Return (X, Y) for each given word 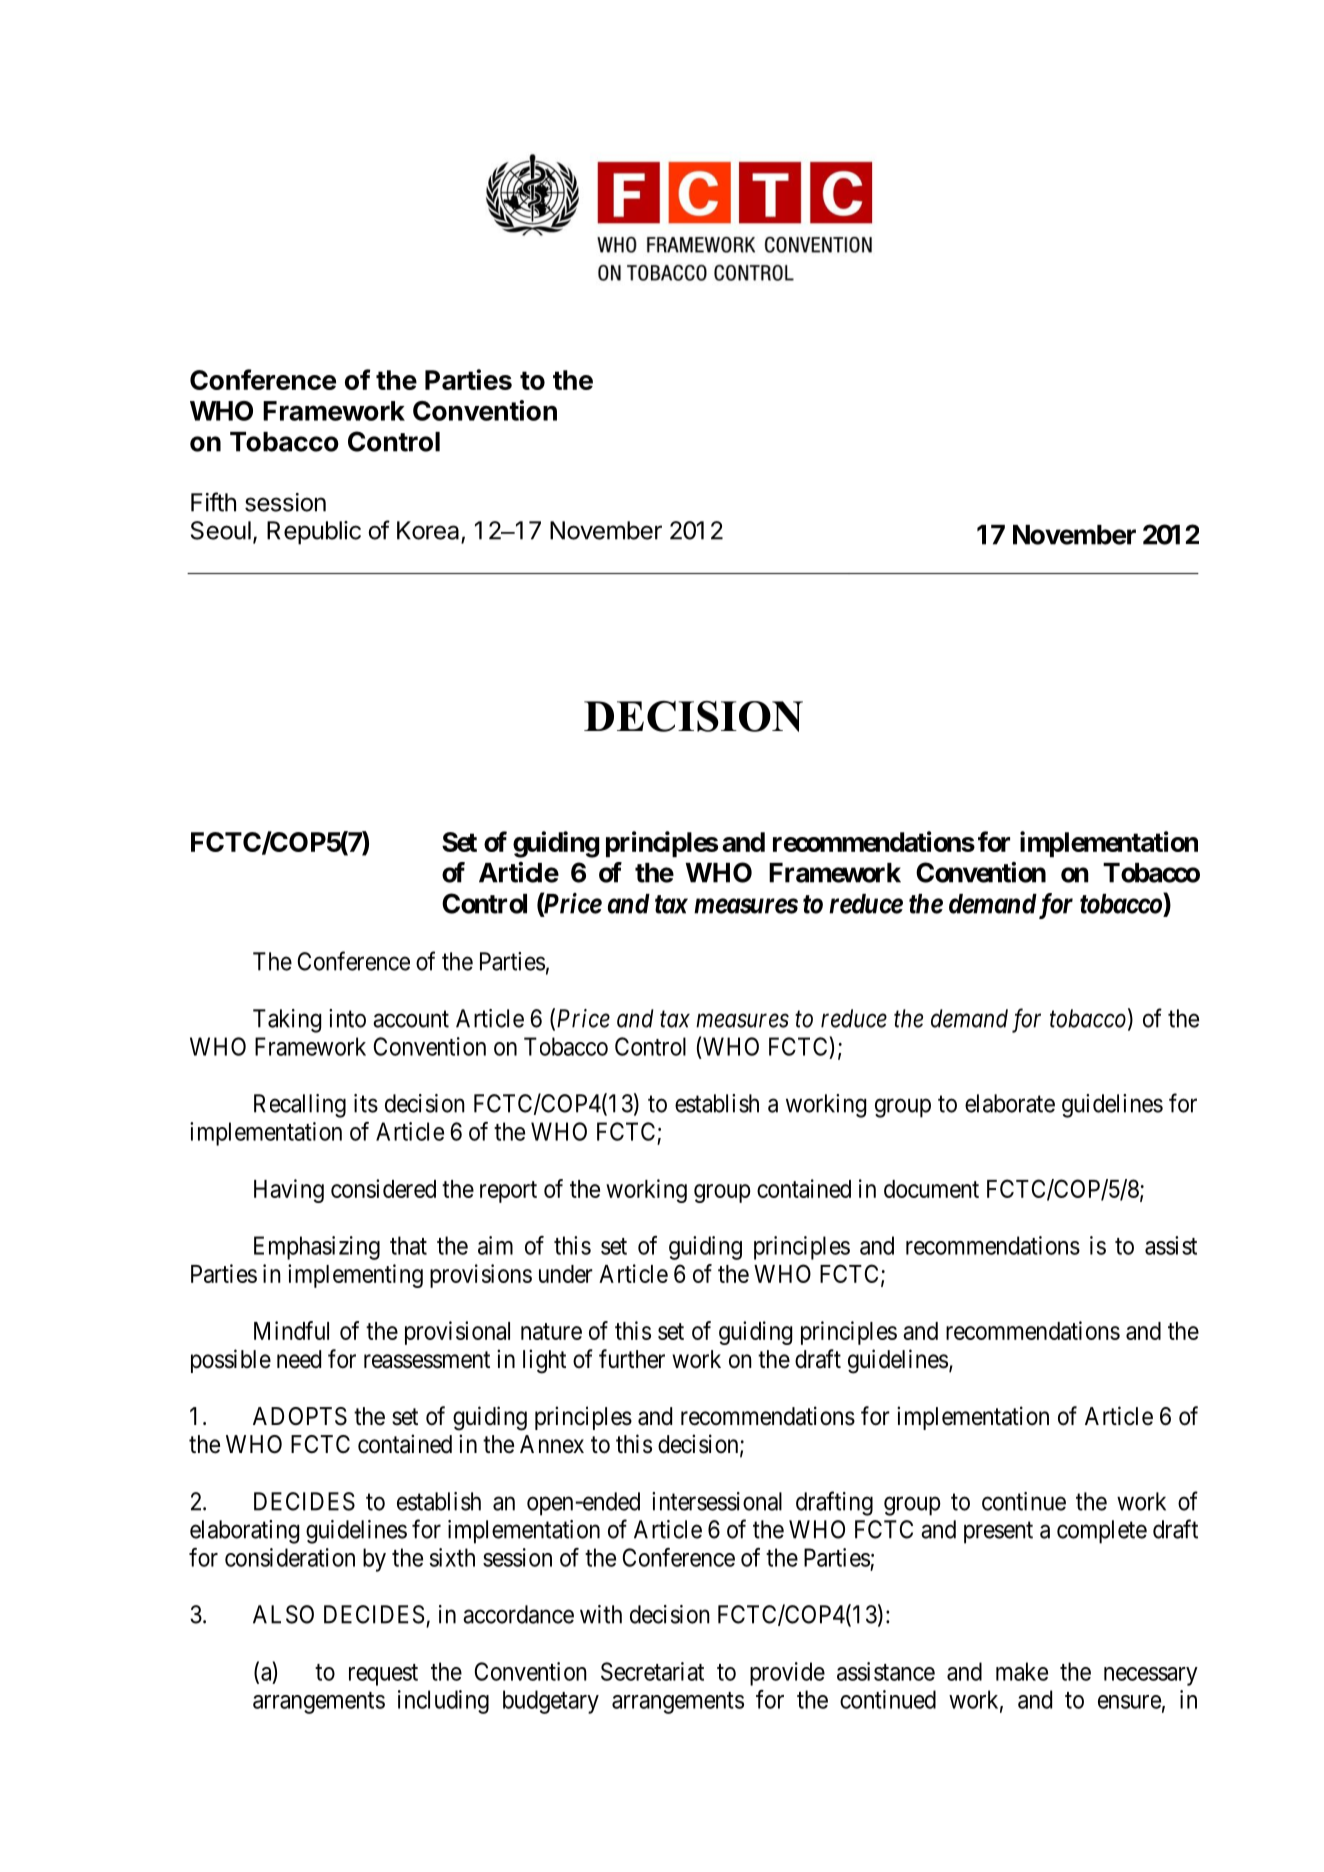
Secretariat (652, 1671)
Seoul (221, 530)
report (508, 1192)
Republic (314, 533)
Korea (428, 530)
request (383, 1675)
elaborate (1010, 1103)
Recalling (300, 1106)
